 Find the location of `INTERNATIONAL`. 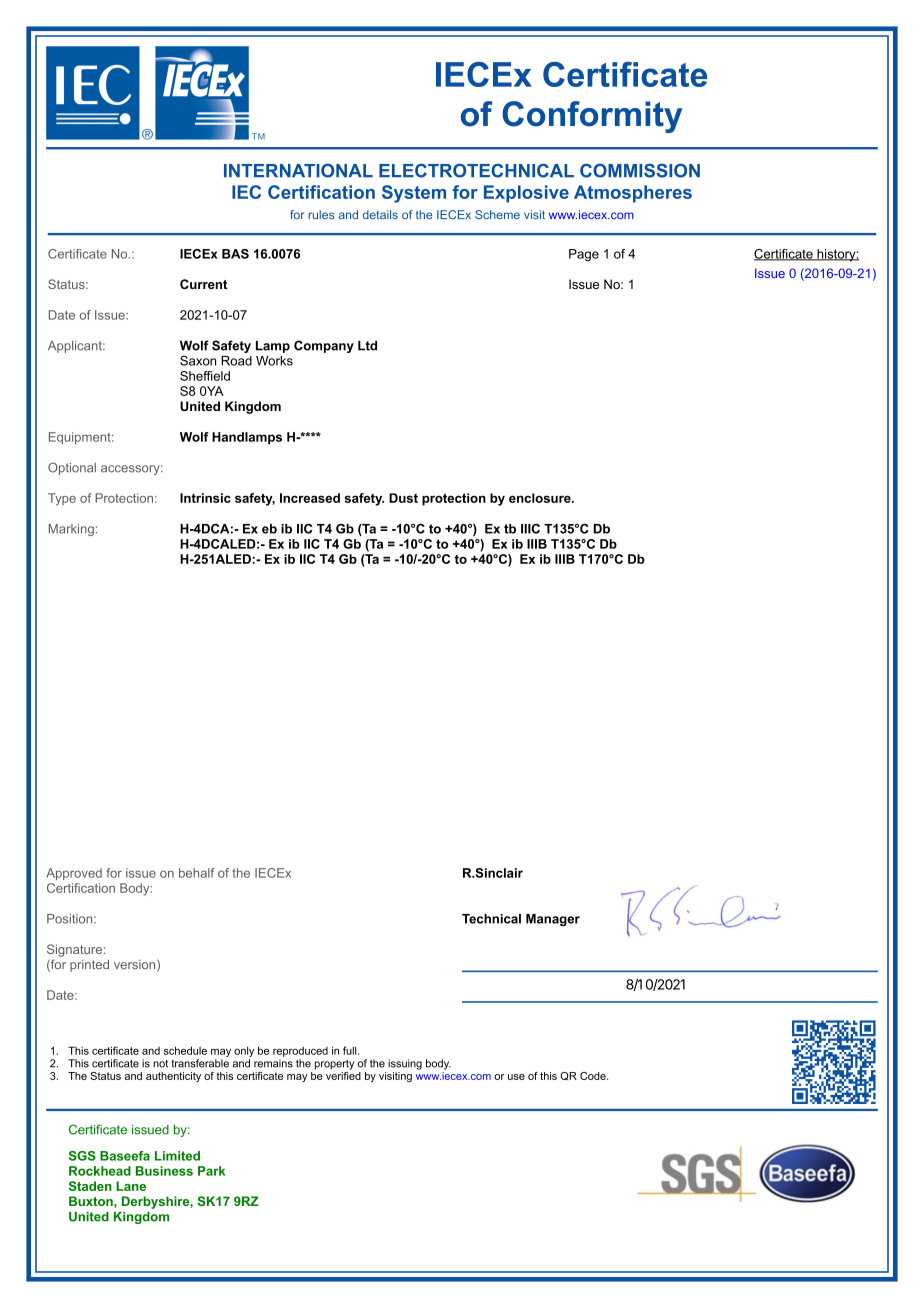

INTERNATIONAL is located at coordinates (298, 170).
